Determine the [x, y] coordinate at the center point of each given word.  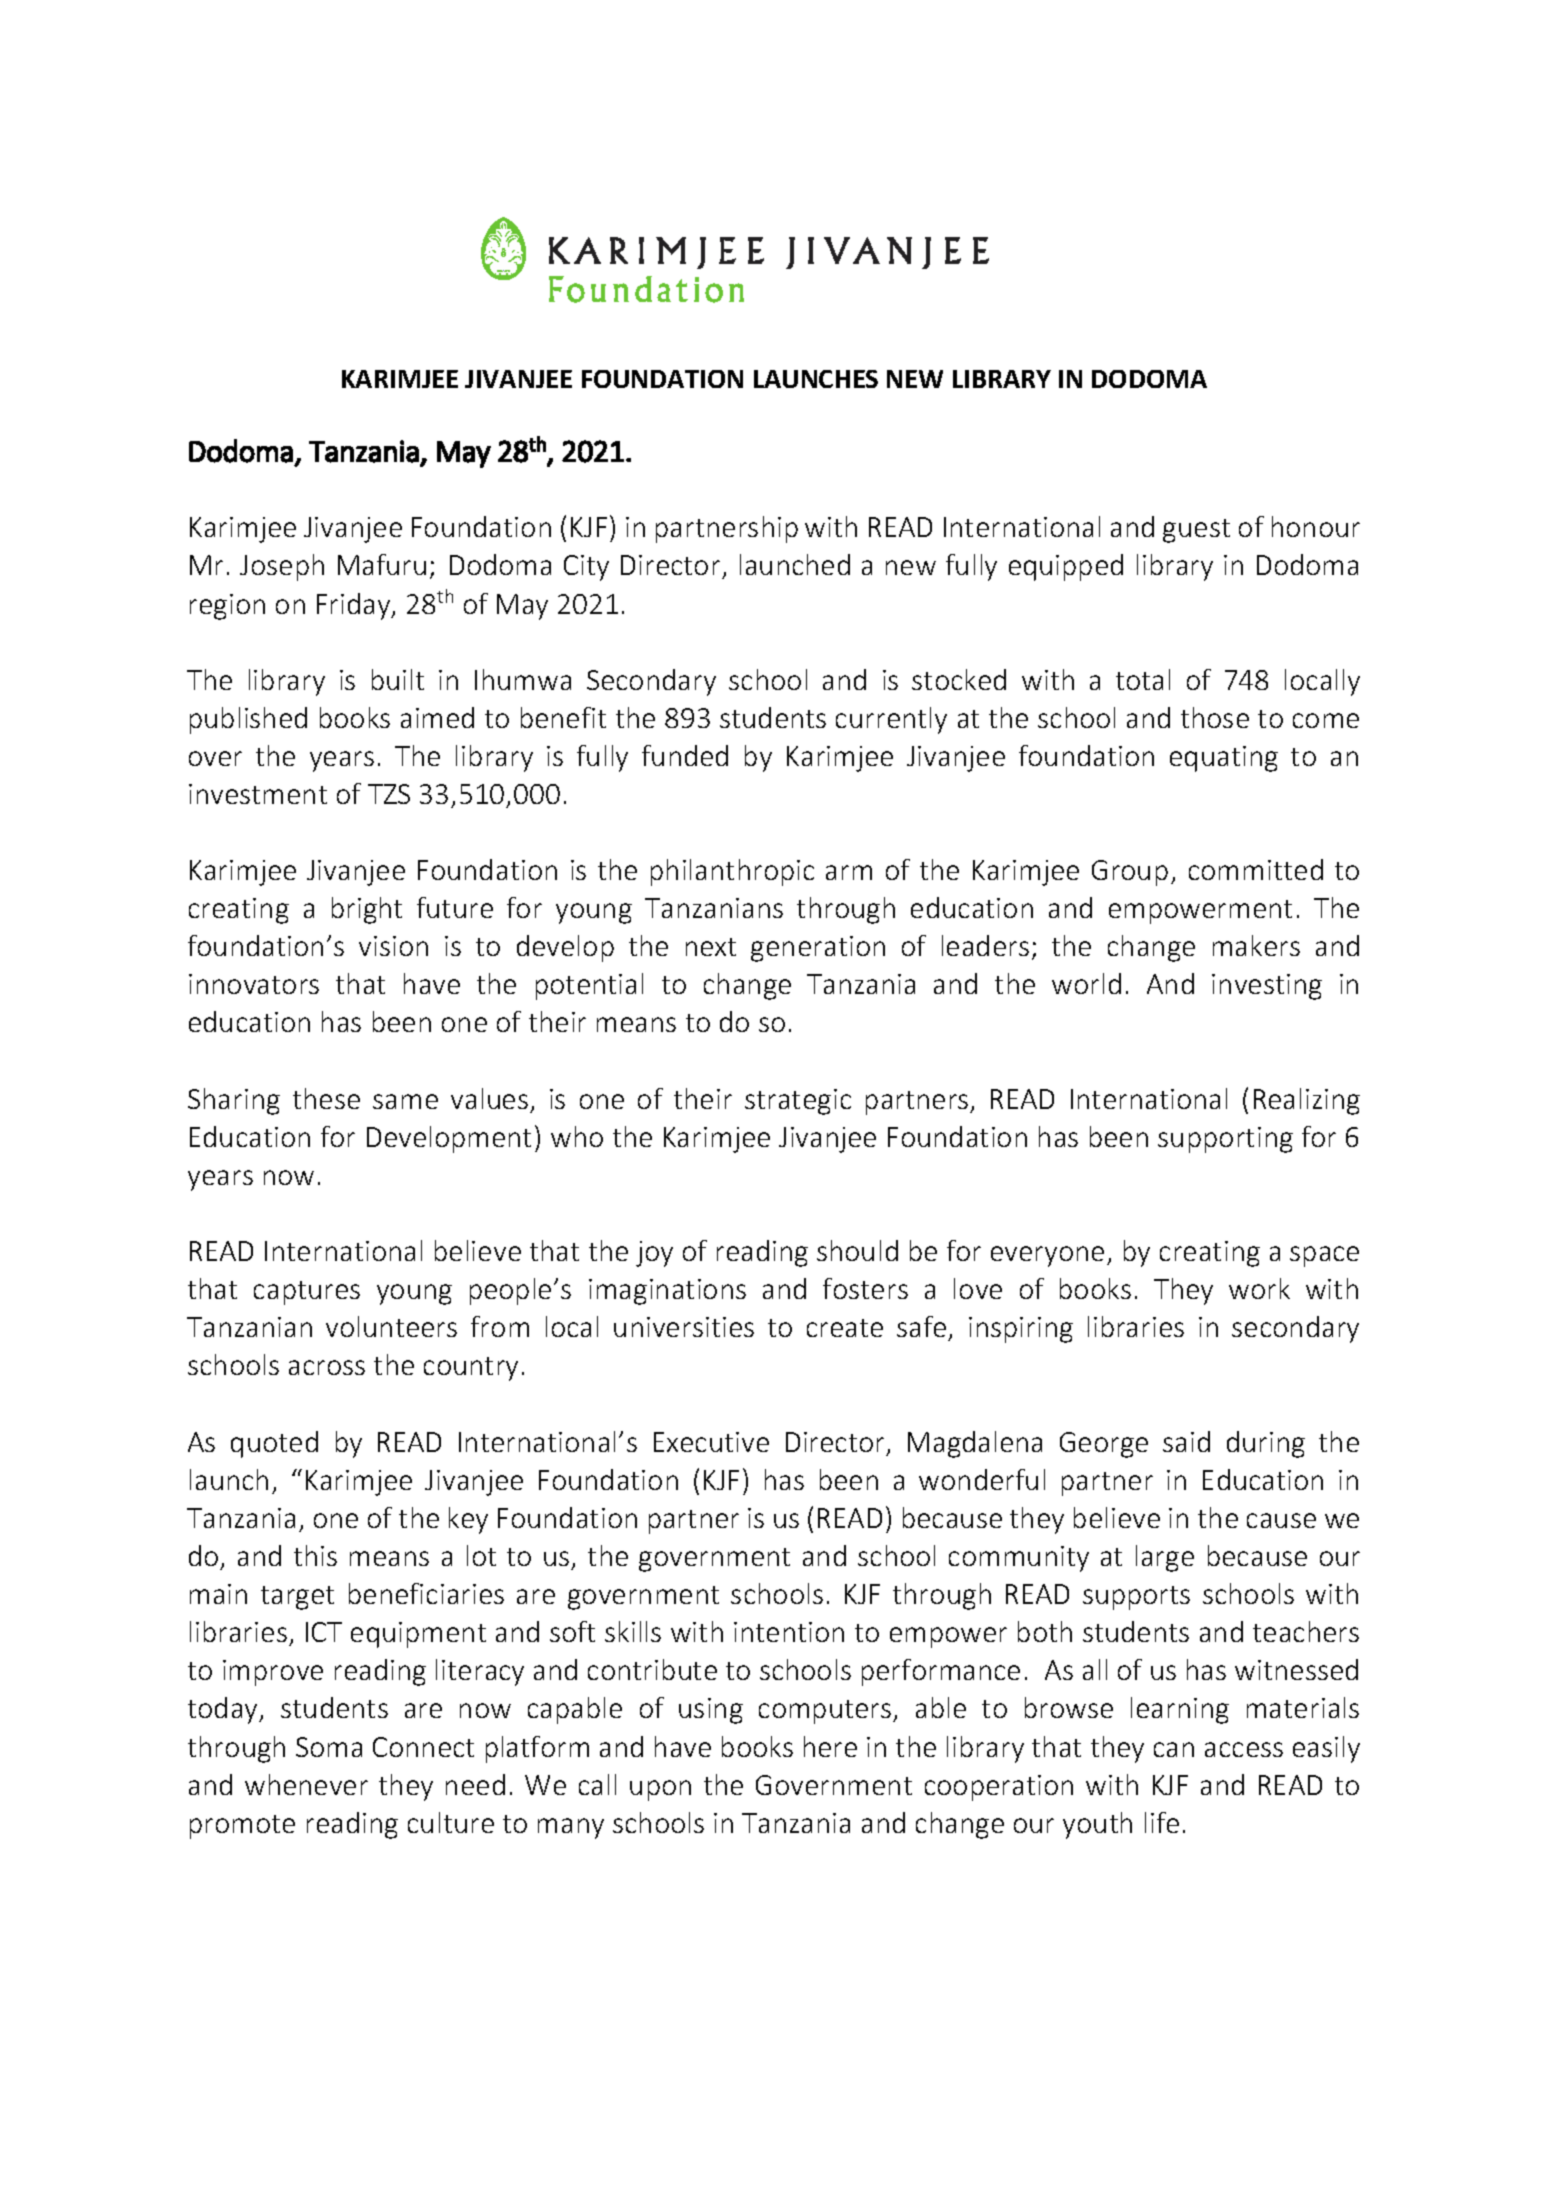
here [830, 1746]
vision [393, 946]
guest [1196, 531]
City [586, 568]
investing [1267, 987]
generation [818, 949]
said [1186, 1441]
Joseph [282, 567]
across [327, 1367]
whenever [306, 1784]
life [1162, 1822]
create [845, 1328]
